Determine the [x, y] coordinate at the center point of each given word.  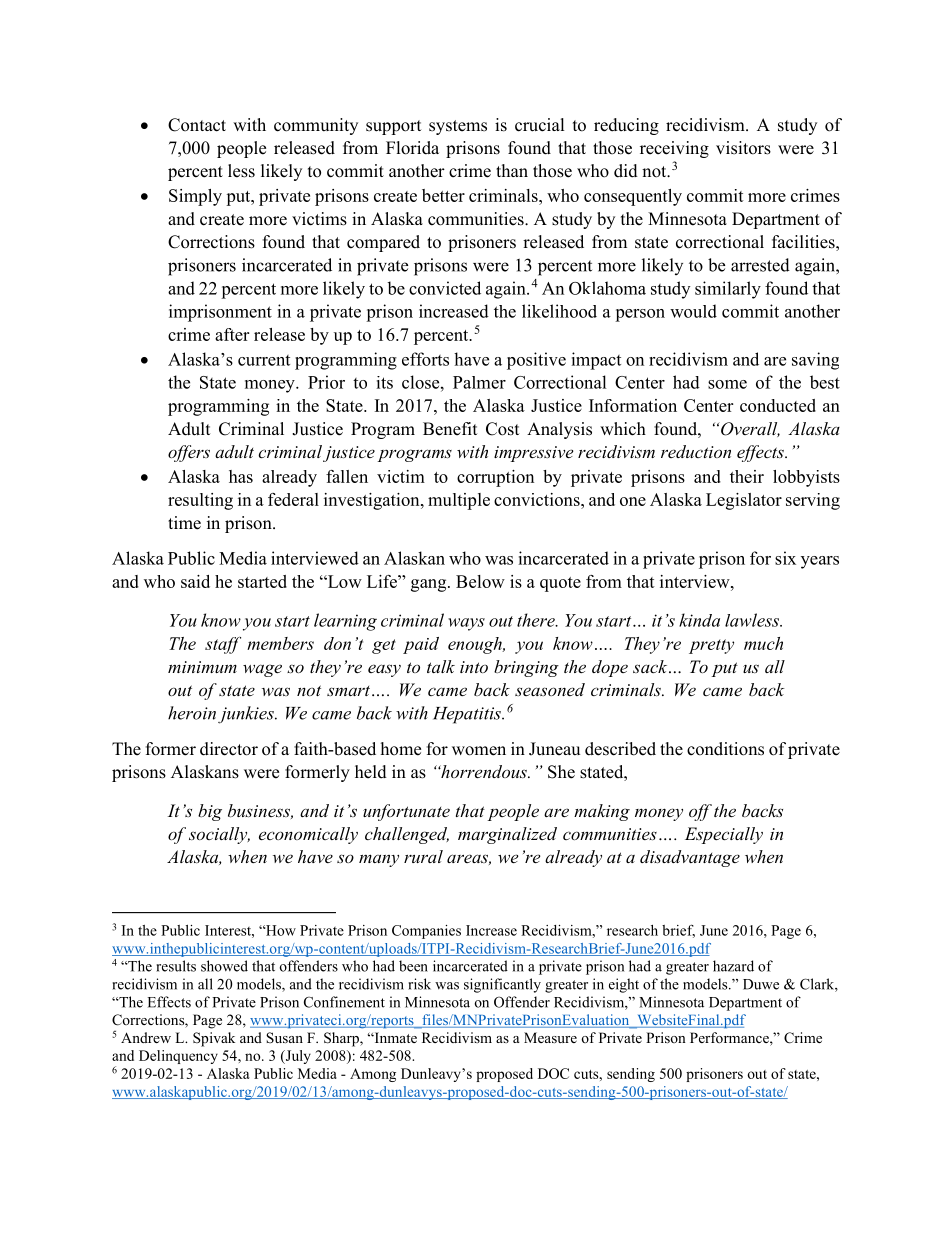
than [512, 170]
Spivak [214, 1039]
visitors [743, 148]
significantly [502, 985]
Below [480, 581]
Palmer [479, 382]
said [195, 581]
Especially [724, 835]
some [727, 384]
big [210, 812]
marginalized [507, 835]
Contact [197, 125]
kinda [699, 620]
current [264, 360]
